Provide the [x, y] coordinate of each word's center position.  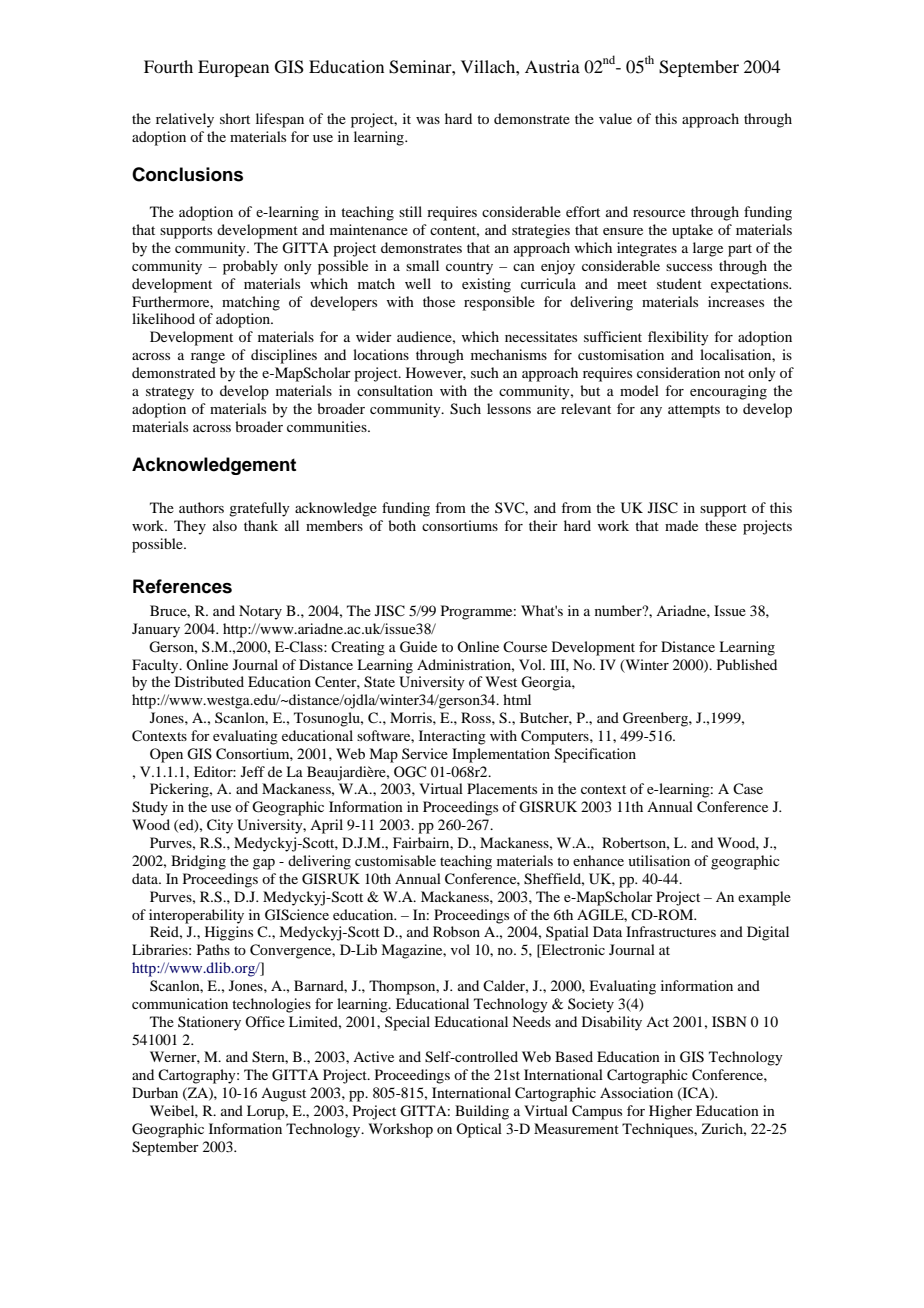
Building [482, 1112]
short [235, 118]
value [615, 118]
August [283, 1095]
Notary [260, 612]
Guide [418, 647]
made [681, 525]
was [428, 120]
